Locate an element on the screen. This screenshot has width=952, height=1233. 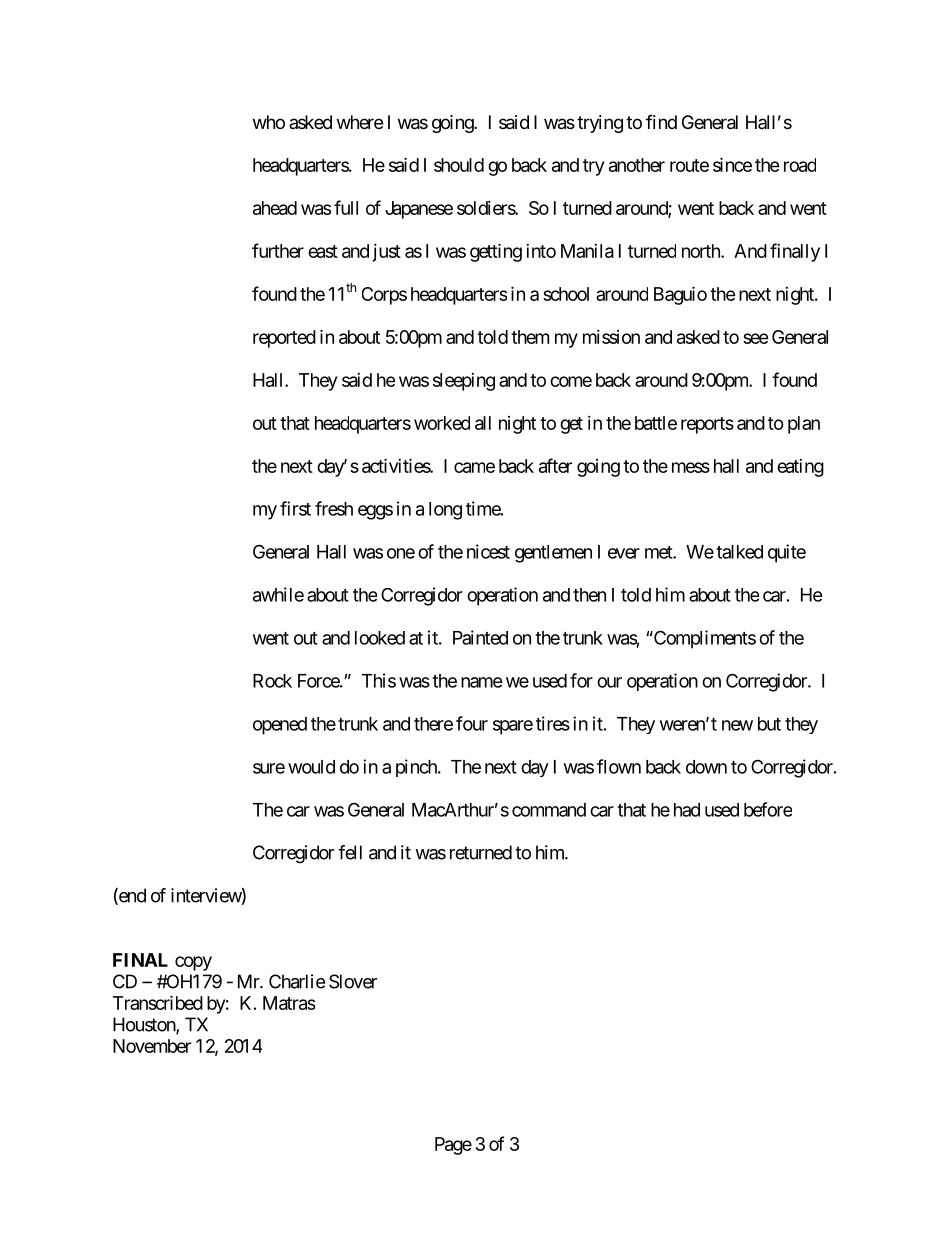
see is located at coordinates (756, 338).
